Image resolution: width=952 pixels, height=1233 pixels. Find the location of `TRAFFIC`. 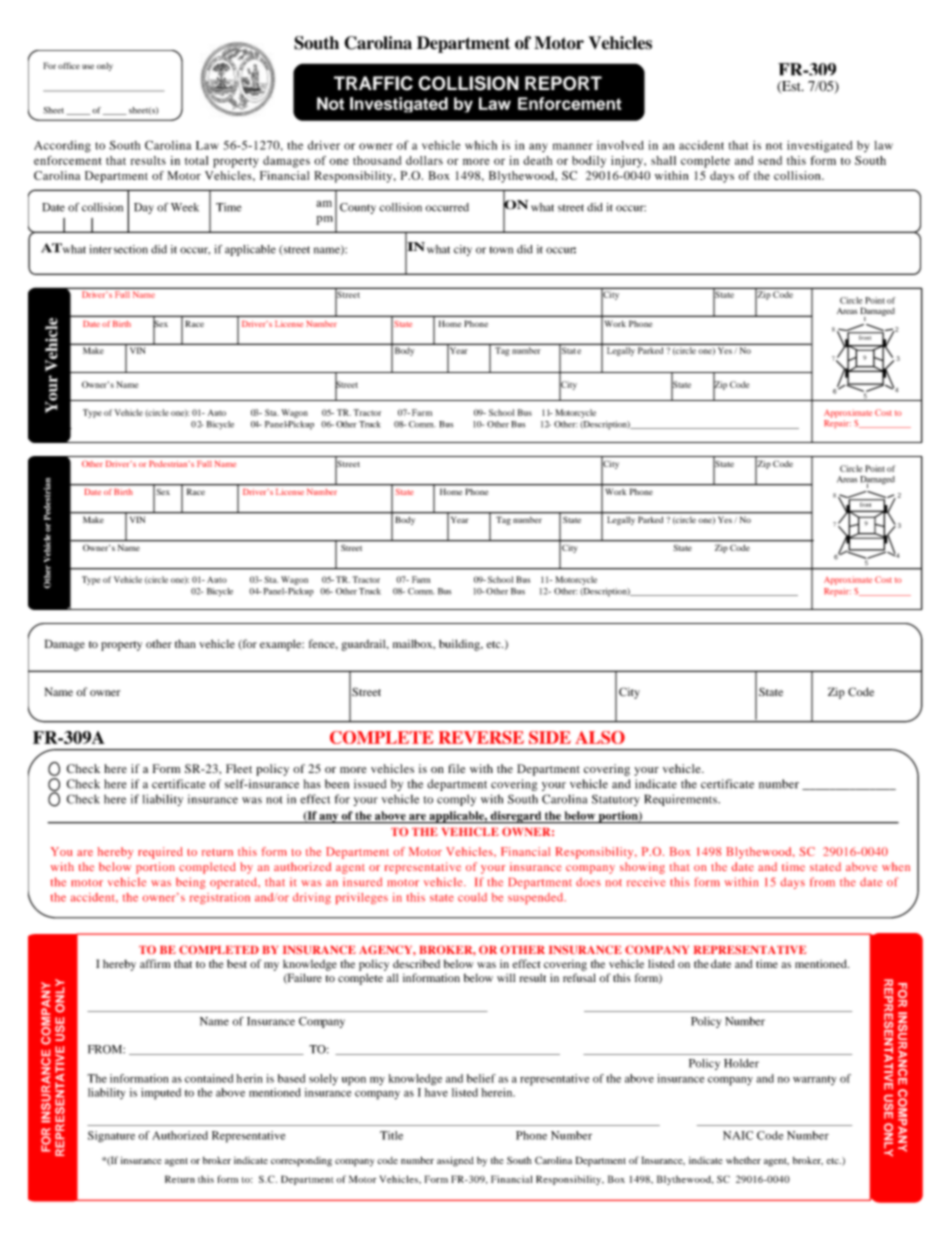

TRAFFIC is located at coordinates (373, 83).
